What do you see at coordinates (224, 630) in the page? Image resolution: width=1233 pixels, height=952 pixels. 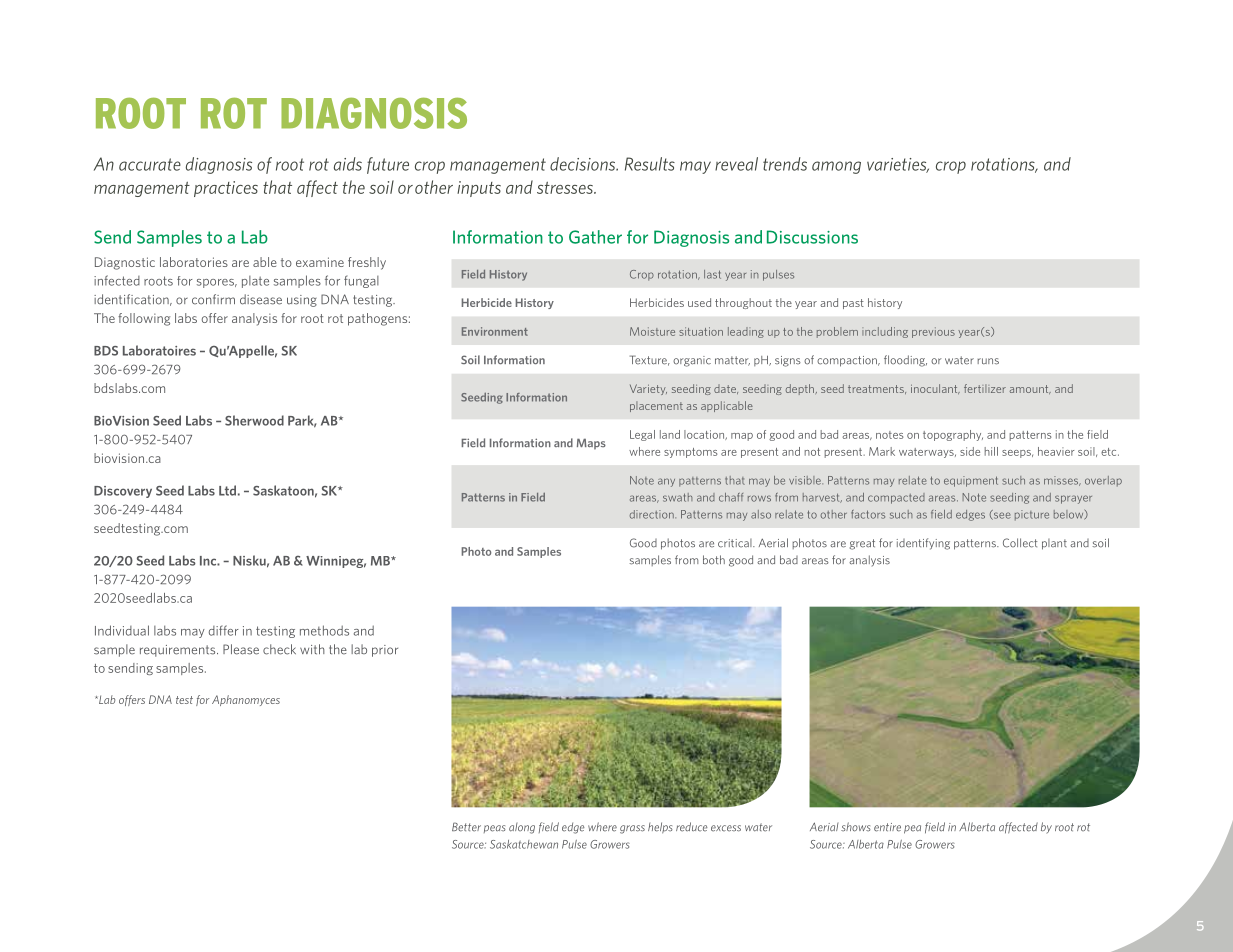 I see `differ` at bounding box center [224, 630].
